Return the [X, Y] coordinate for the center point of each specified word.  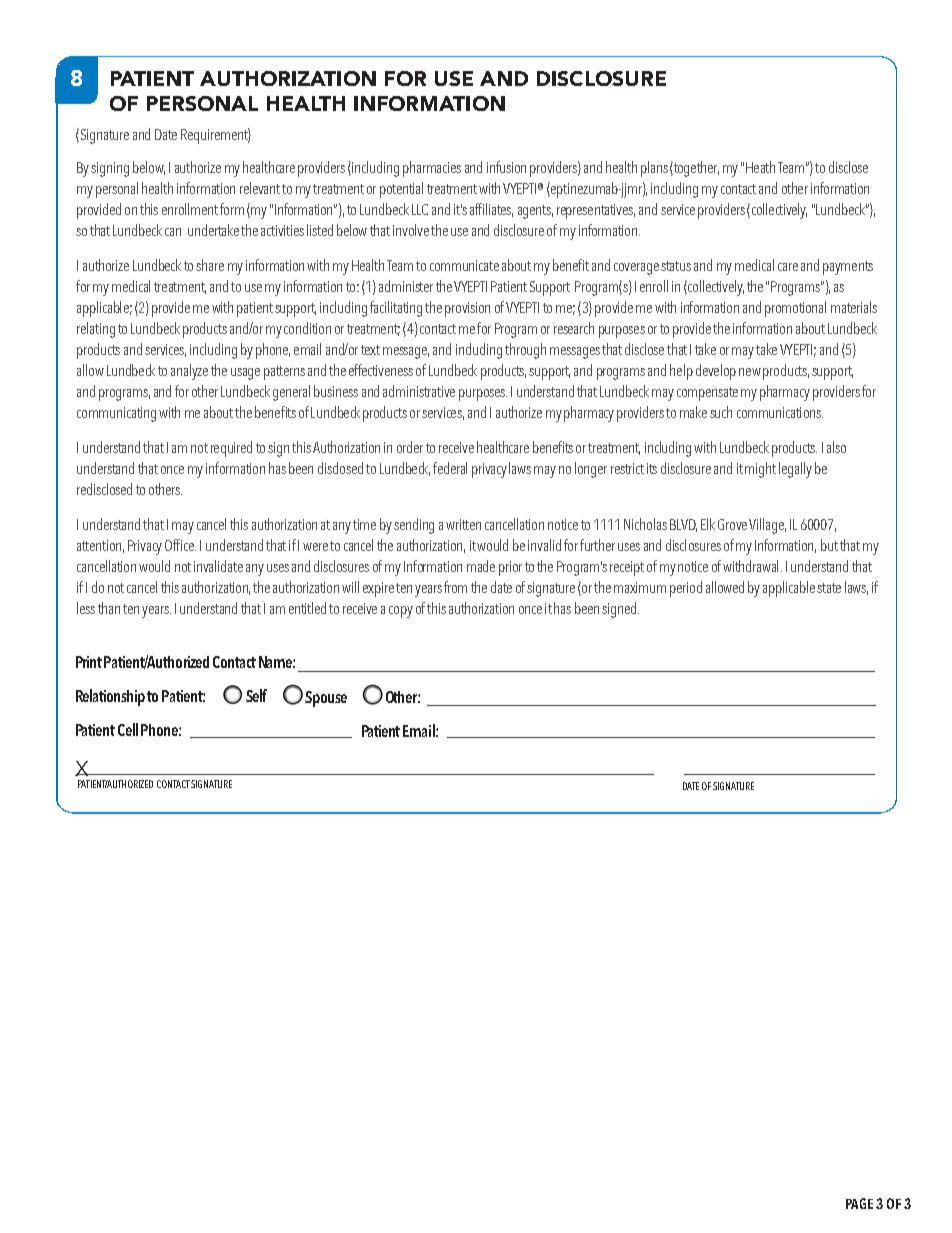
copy [401, 612]
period [686, 589]
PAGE [859, 1203]
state [829, 588]
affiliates [491, 210]
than [109, 608]
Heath [760, 167]
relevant [260, 188]
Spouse [326, 699]
